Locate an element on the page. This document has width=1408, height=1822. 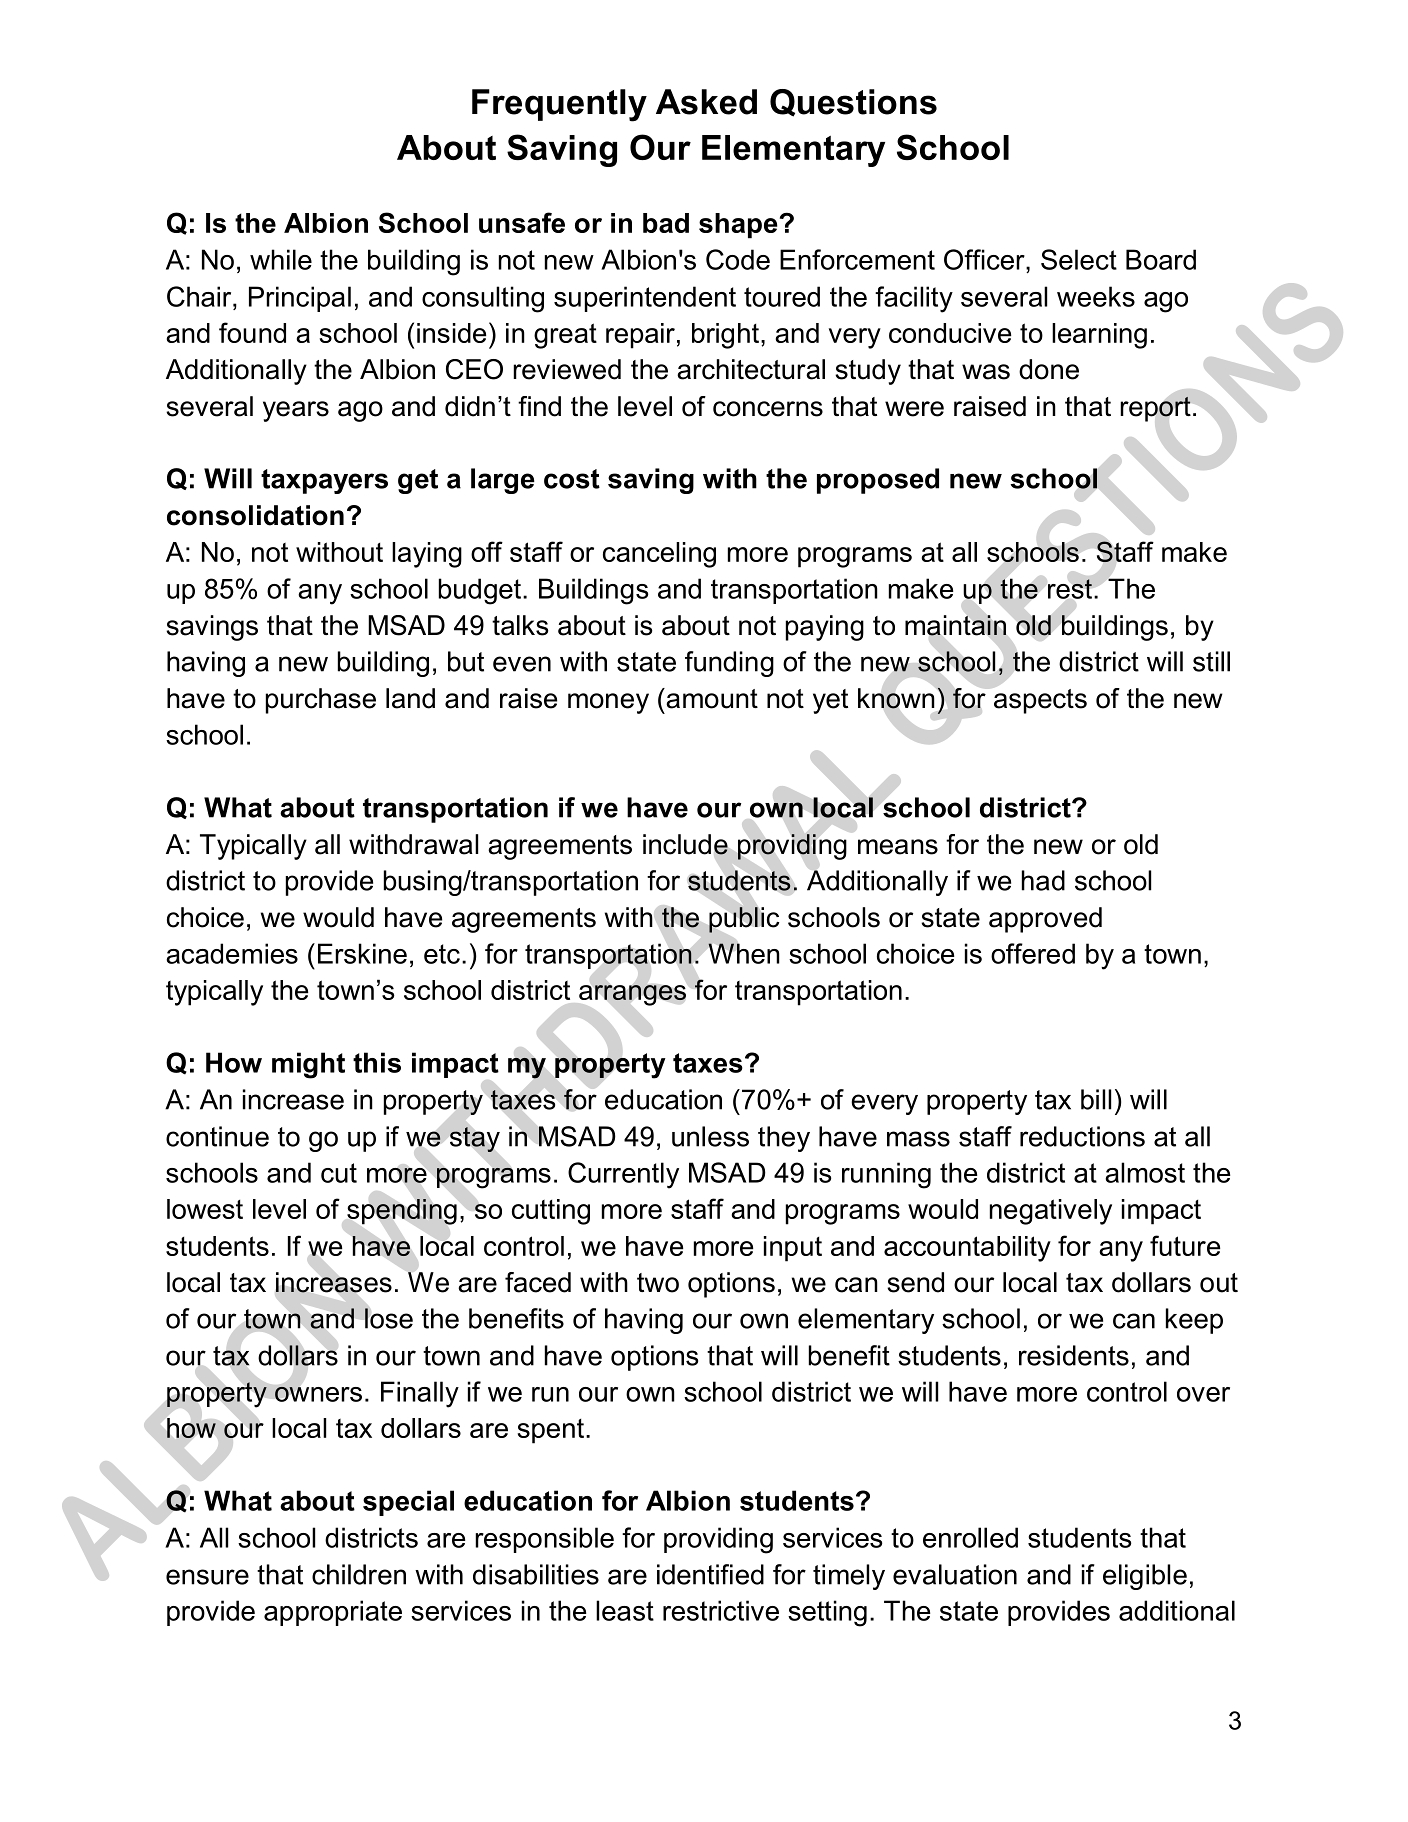
identified is located at coordinates (710, 1574).
